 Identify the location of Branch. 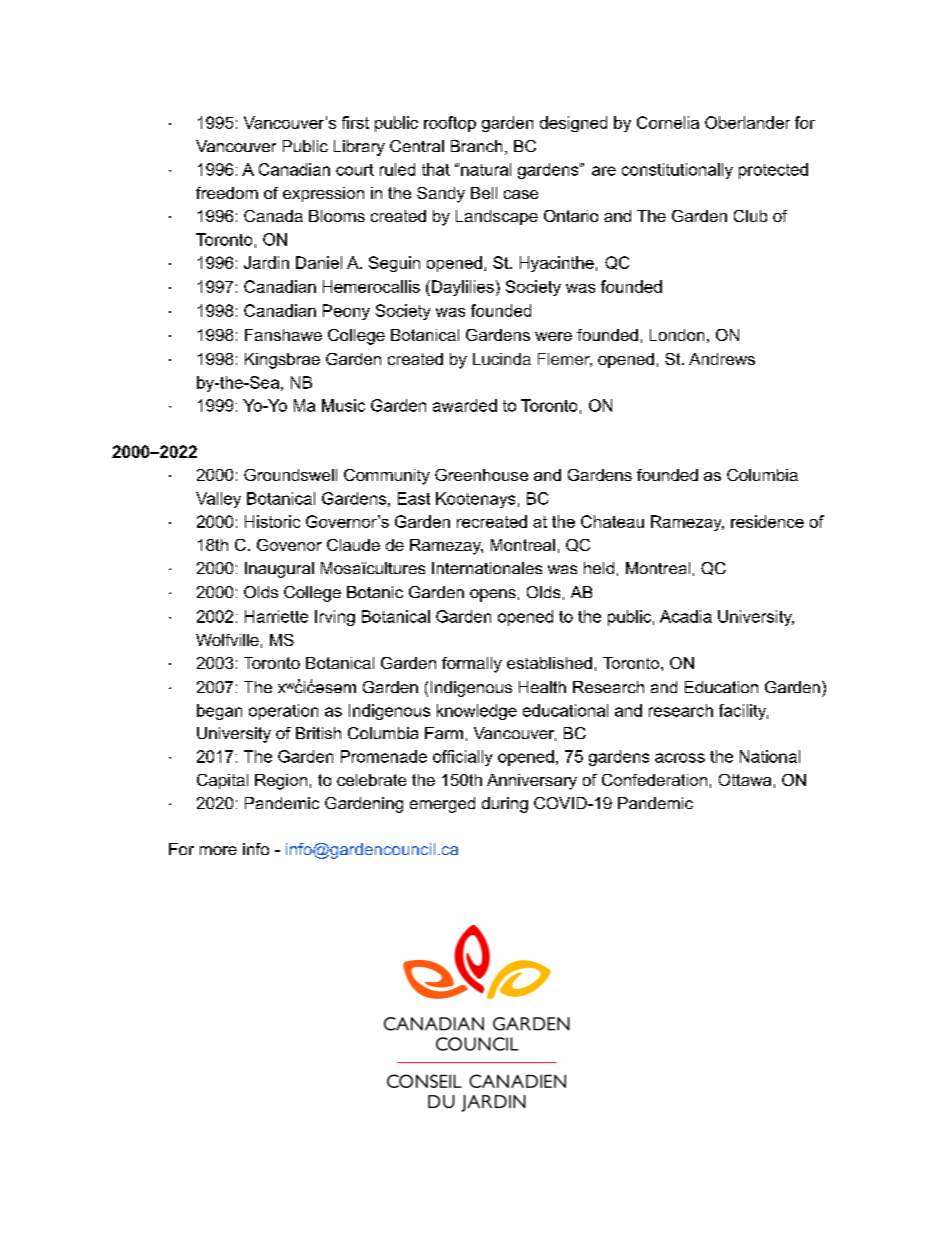
(476, 146).
